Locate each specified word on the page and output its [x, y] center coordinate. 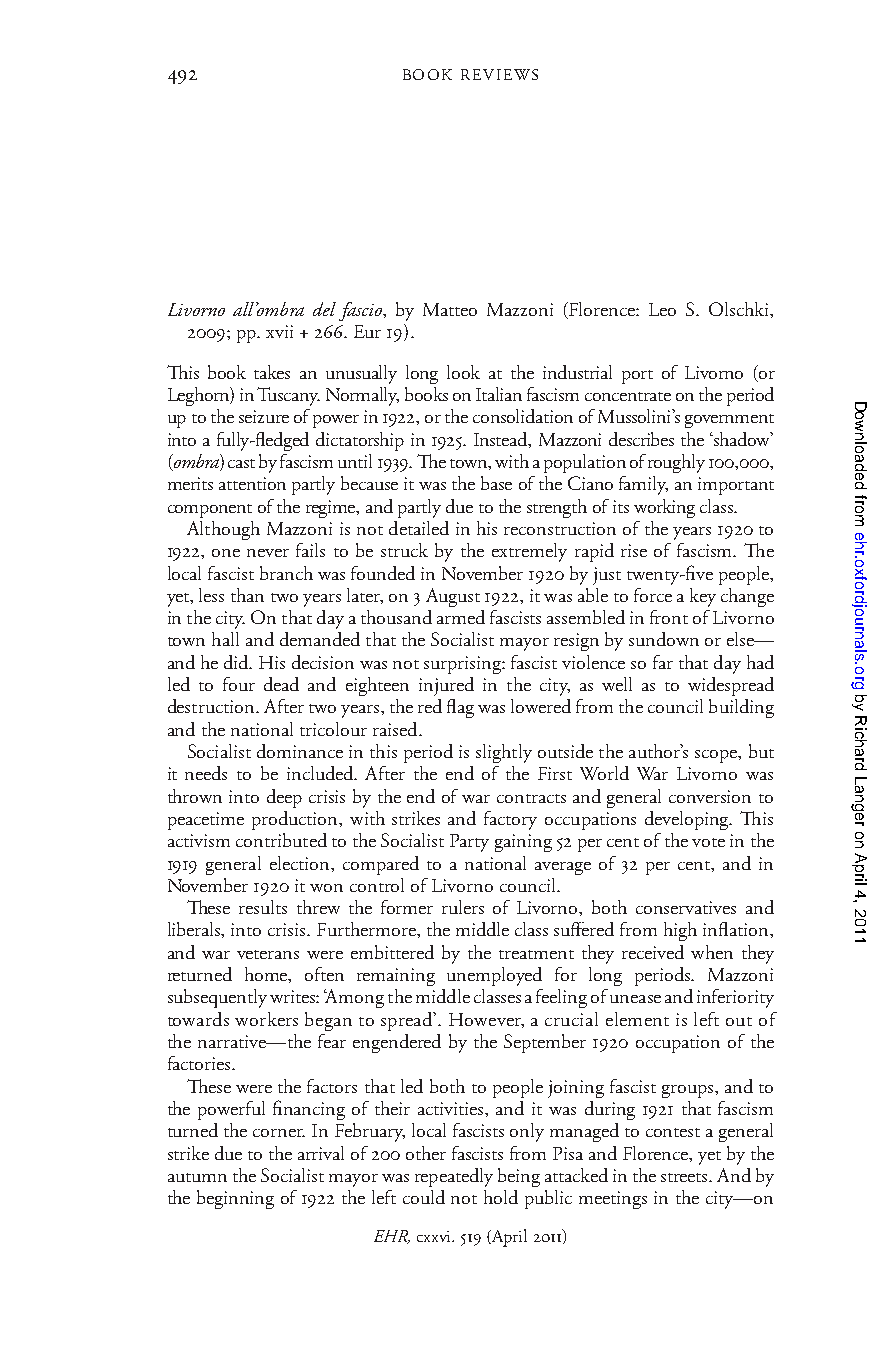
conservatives [686, 907]
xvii [279, 331]
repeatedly [454, 1177]
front [669, 617]
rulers [463, 907]
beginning [235, 1199]
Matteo [450, 309]
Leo [662, 309]
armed [461, 617]
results [263, 907]
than [247, 595]
